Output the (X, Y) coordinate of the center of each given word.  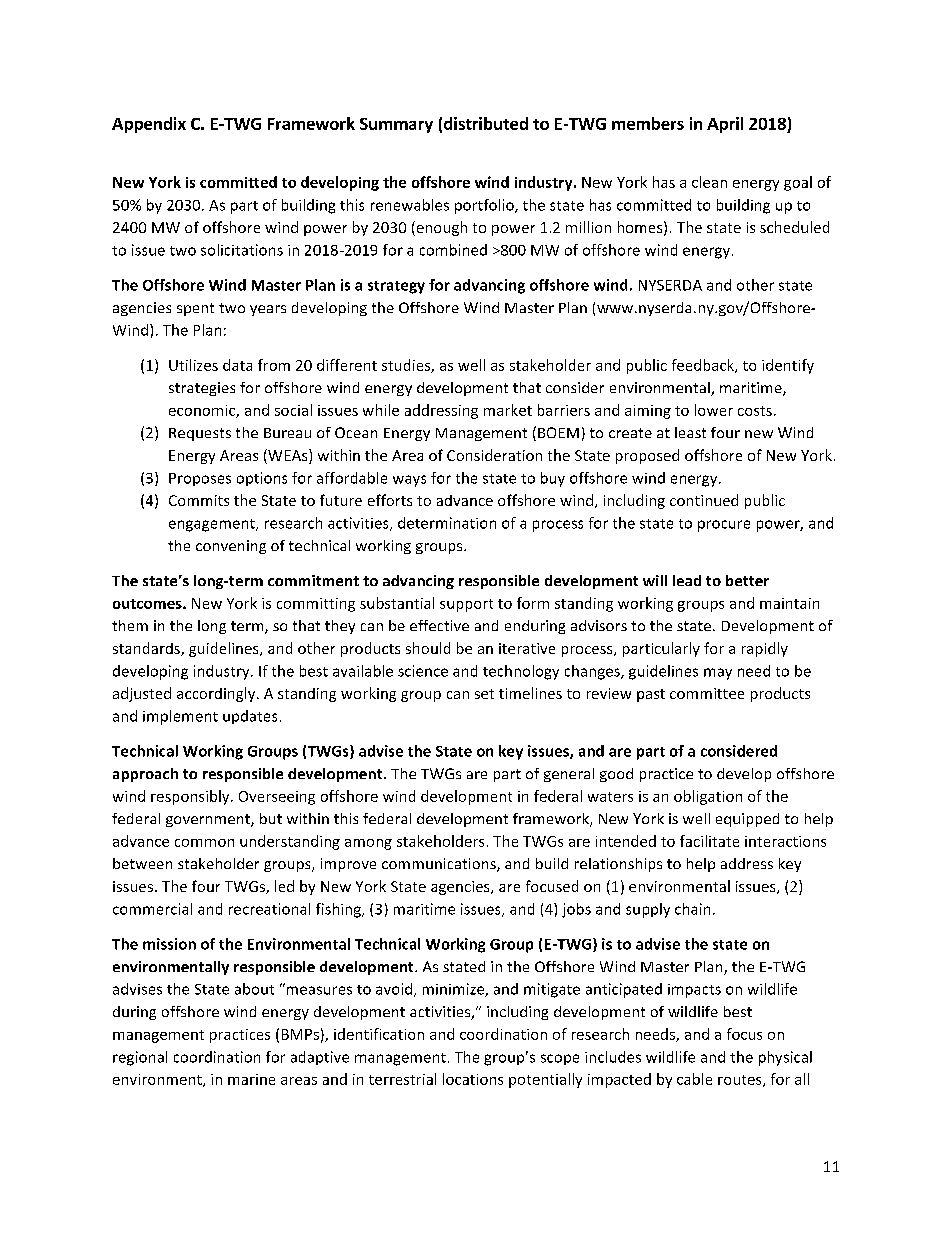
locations (473, 1079)
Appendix (149, 125)
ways (409, 481)
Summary (396, 125)
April (725, 125)
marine (251, 1079)
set (484, 694)
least (690, 432)
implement (180, 717)
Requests (200, 434)
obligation (708, 797)
